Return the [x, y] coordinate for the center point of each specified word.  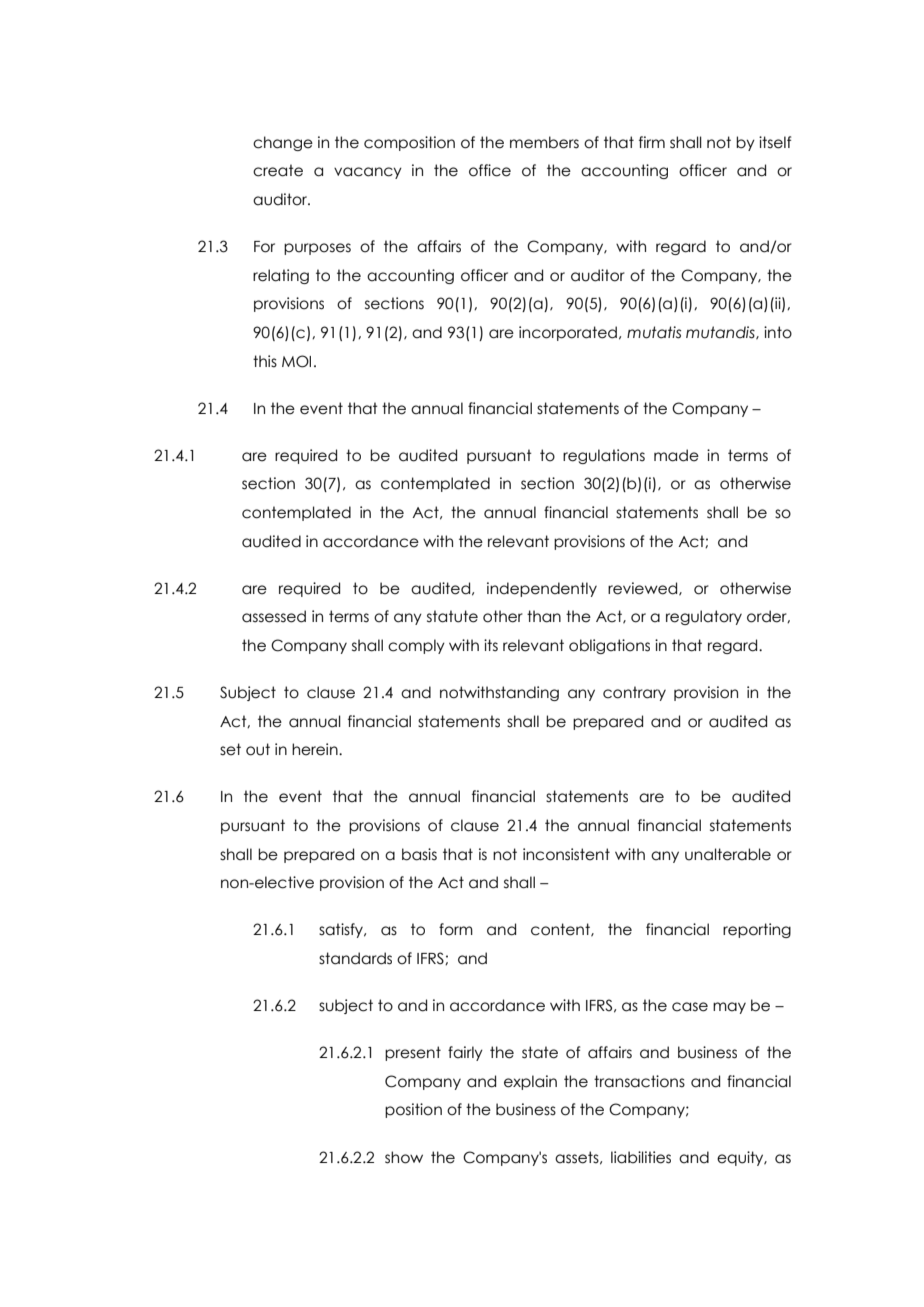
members [544, 142]
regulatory [704, 617]
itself [775, 142]
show [404, 1157]
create [278, 170]
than [544, 616]
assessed [274, 616]
